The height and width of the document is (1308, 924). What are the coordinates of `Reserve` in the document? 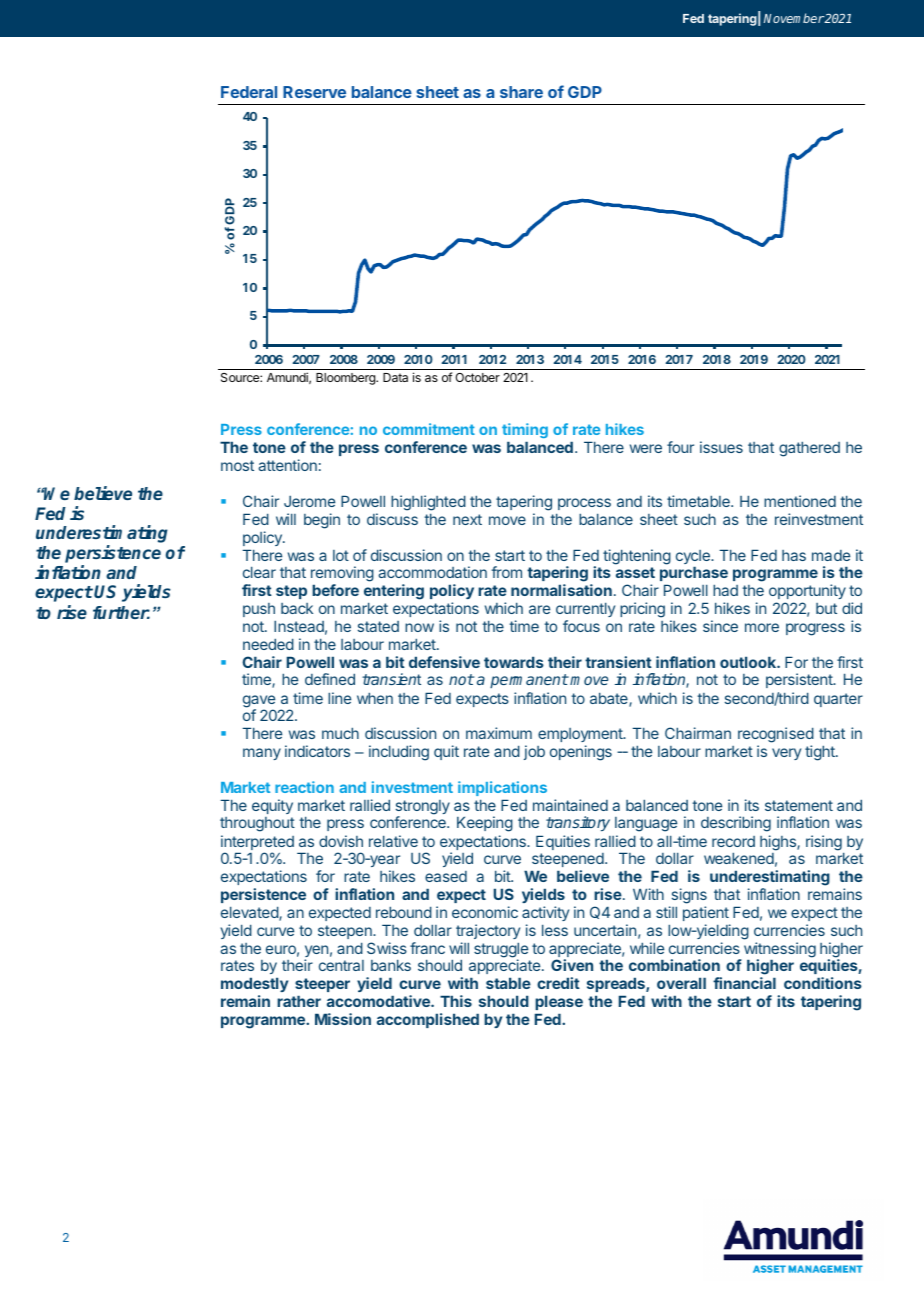 It's located at (314, 92).
